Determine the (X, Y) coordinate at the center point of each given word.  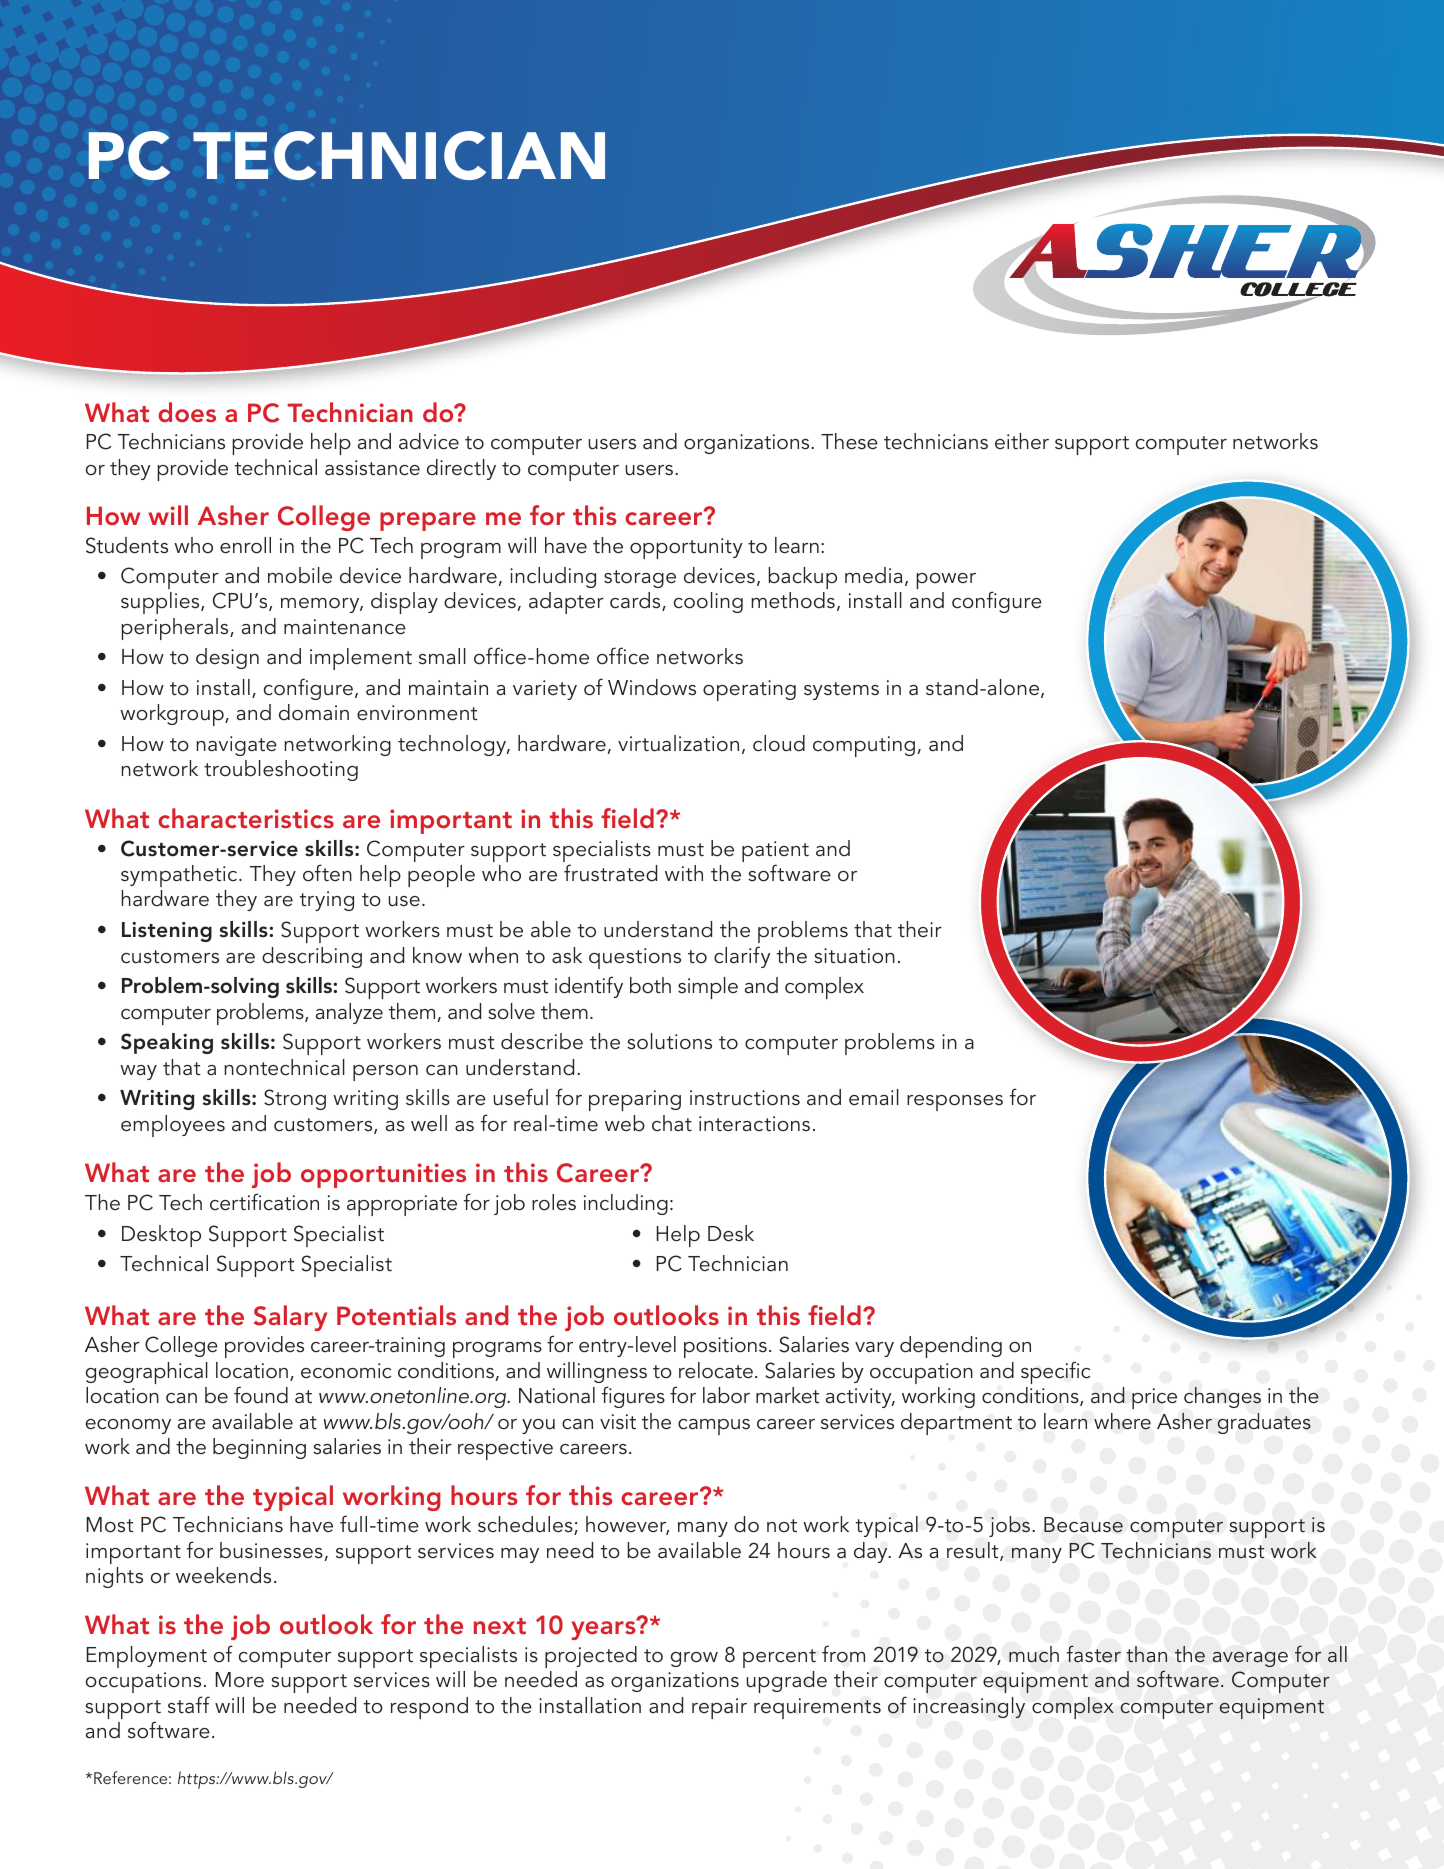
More (239, 1680)
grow (694, 1659)
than (1146, 1654)
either (1022, 441)
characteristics (246, 818)
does (187, 412)
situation (854, 956)
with (684, 873)
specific (1055, 1372)
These (849, 441)
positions (725, 1347)
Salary (290, 1318)
